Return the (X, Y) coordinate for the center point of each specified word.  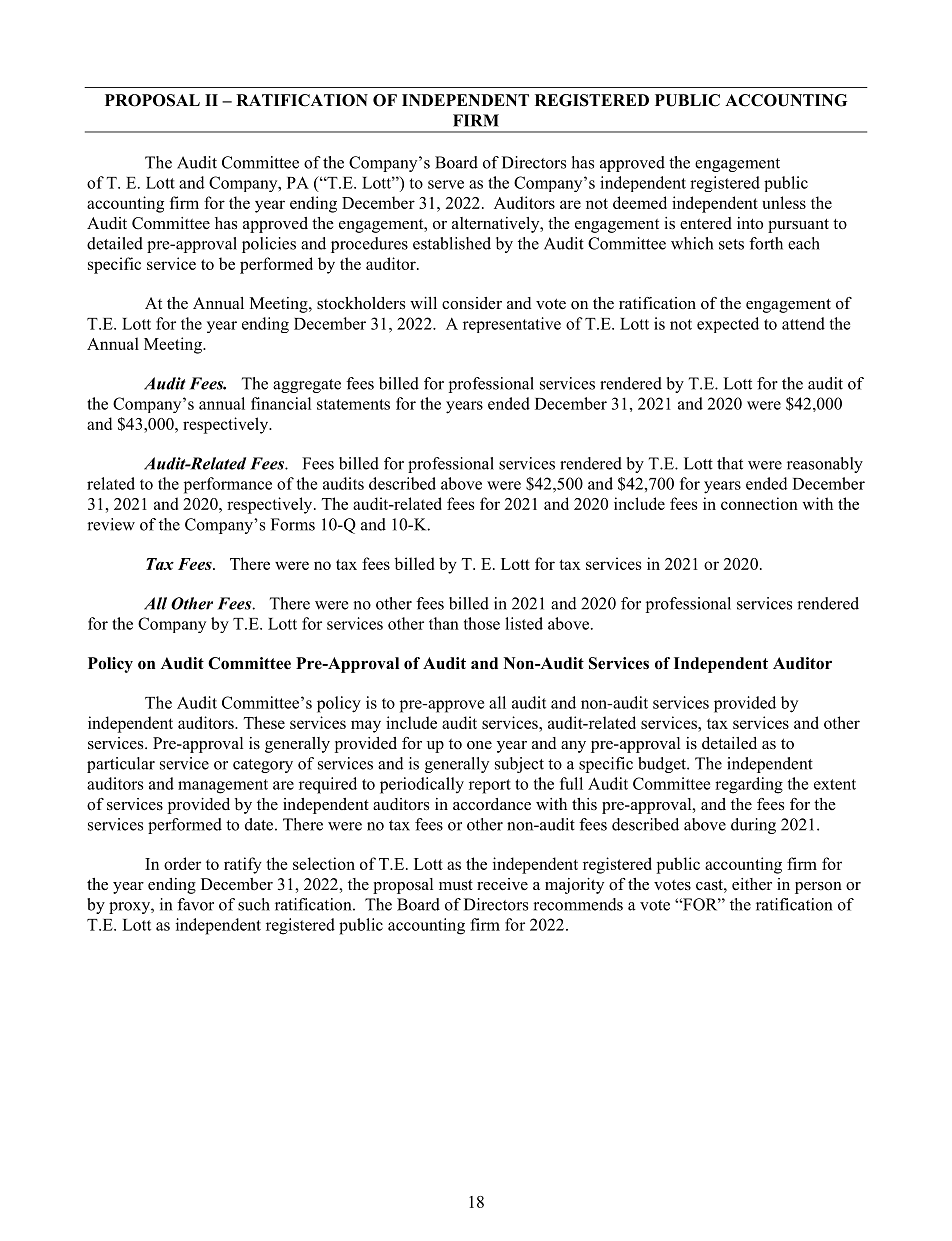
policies (269, 245)
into (750, 223)
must (456, 885)
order (182, 863)
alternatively (497, 225)
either (752, 884)
